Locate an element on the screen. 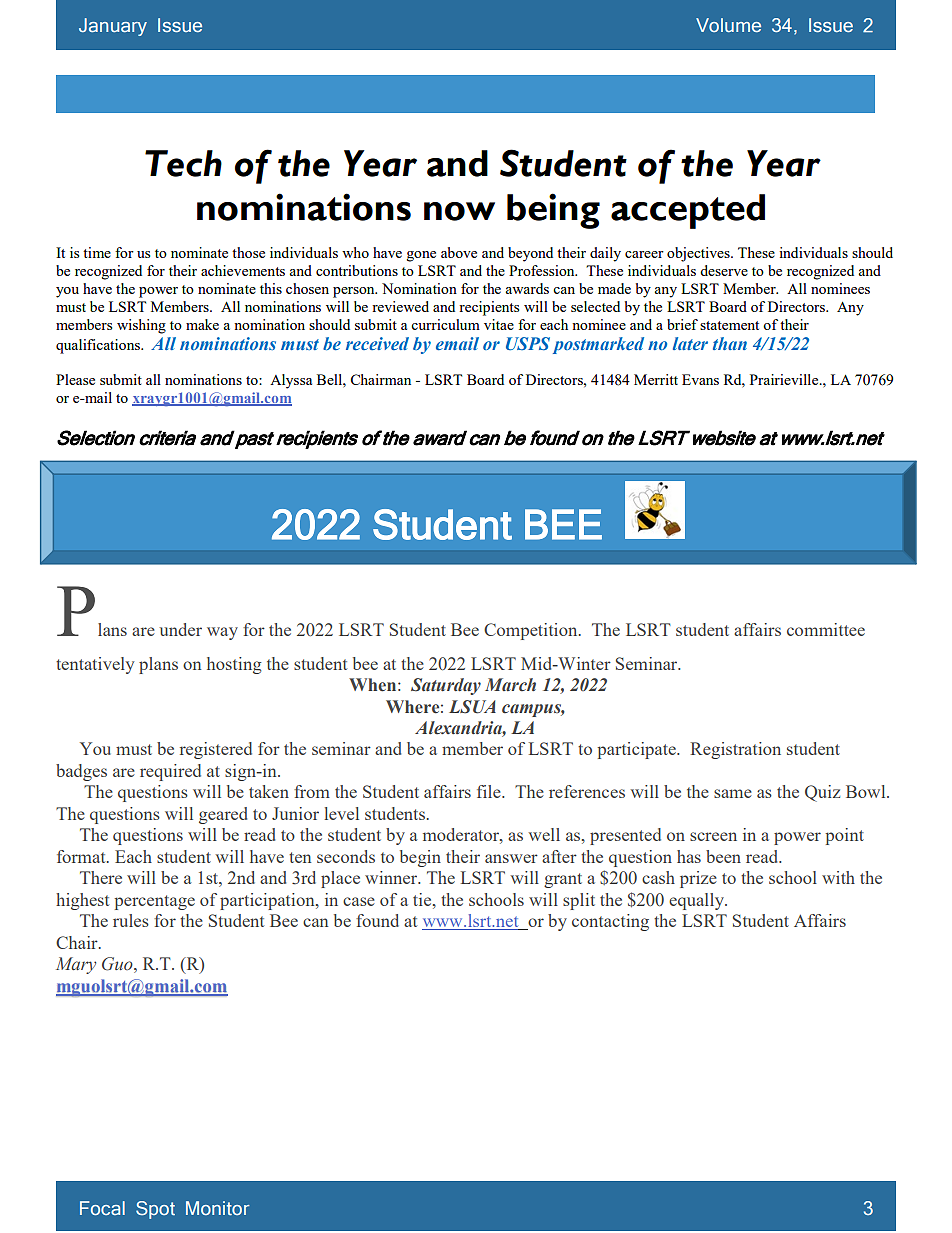  rules is located at coordinates (131, 920).
